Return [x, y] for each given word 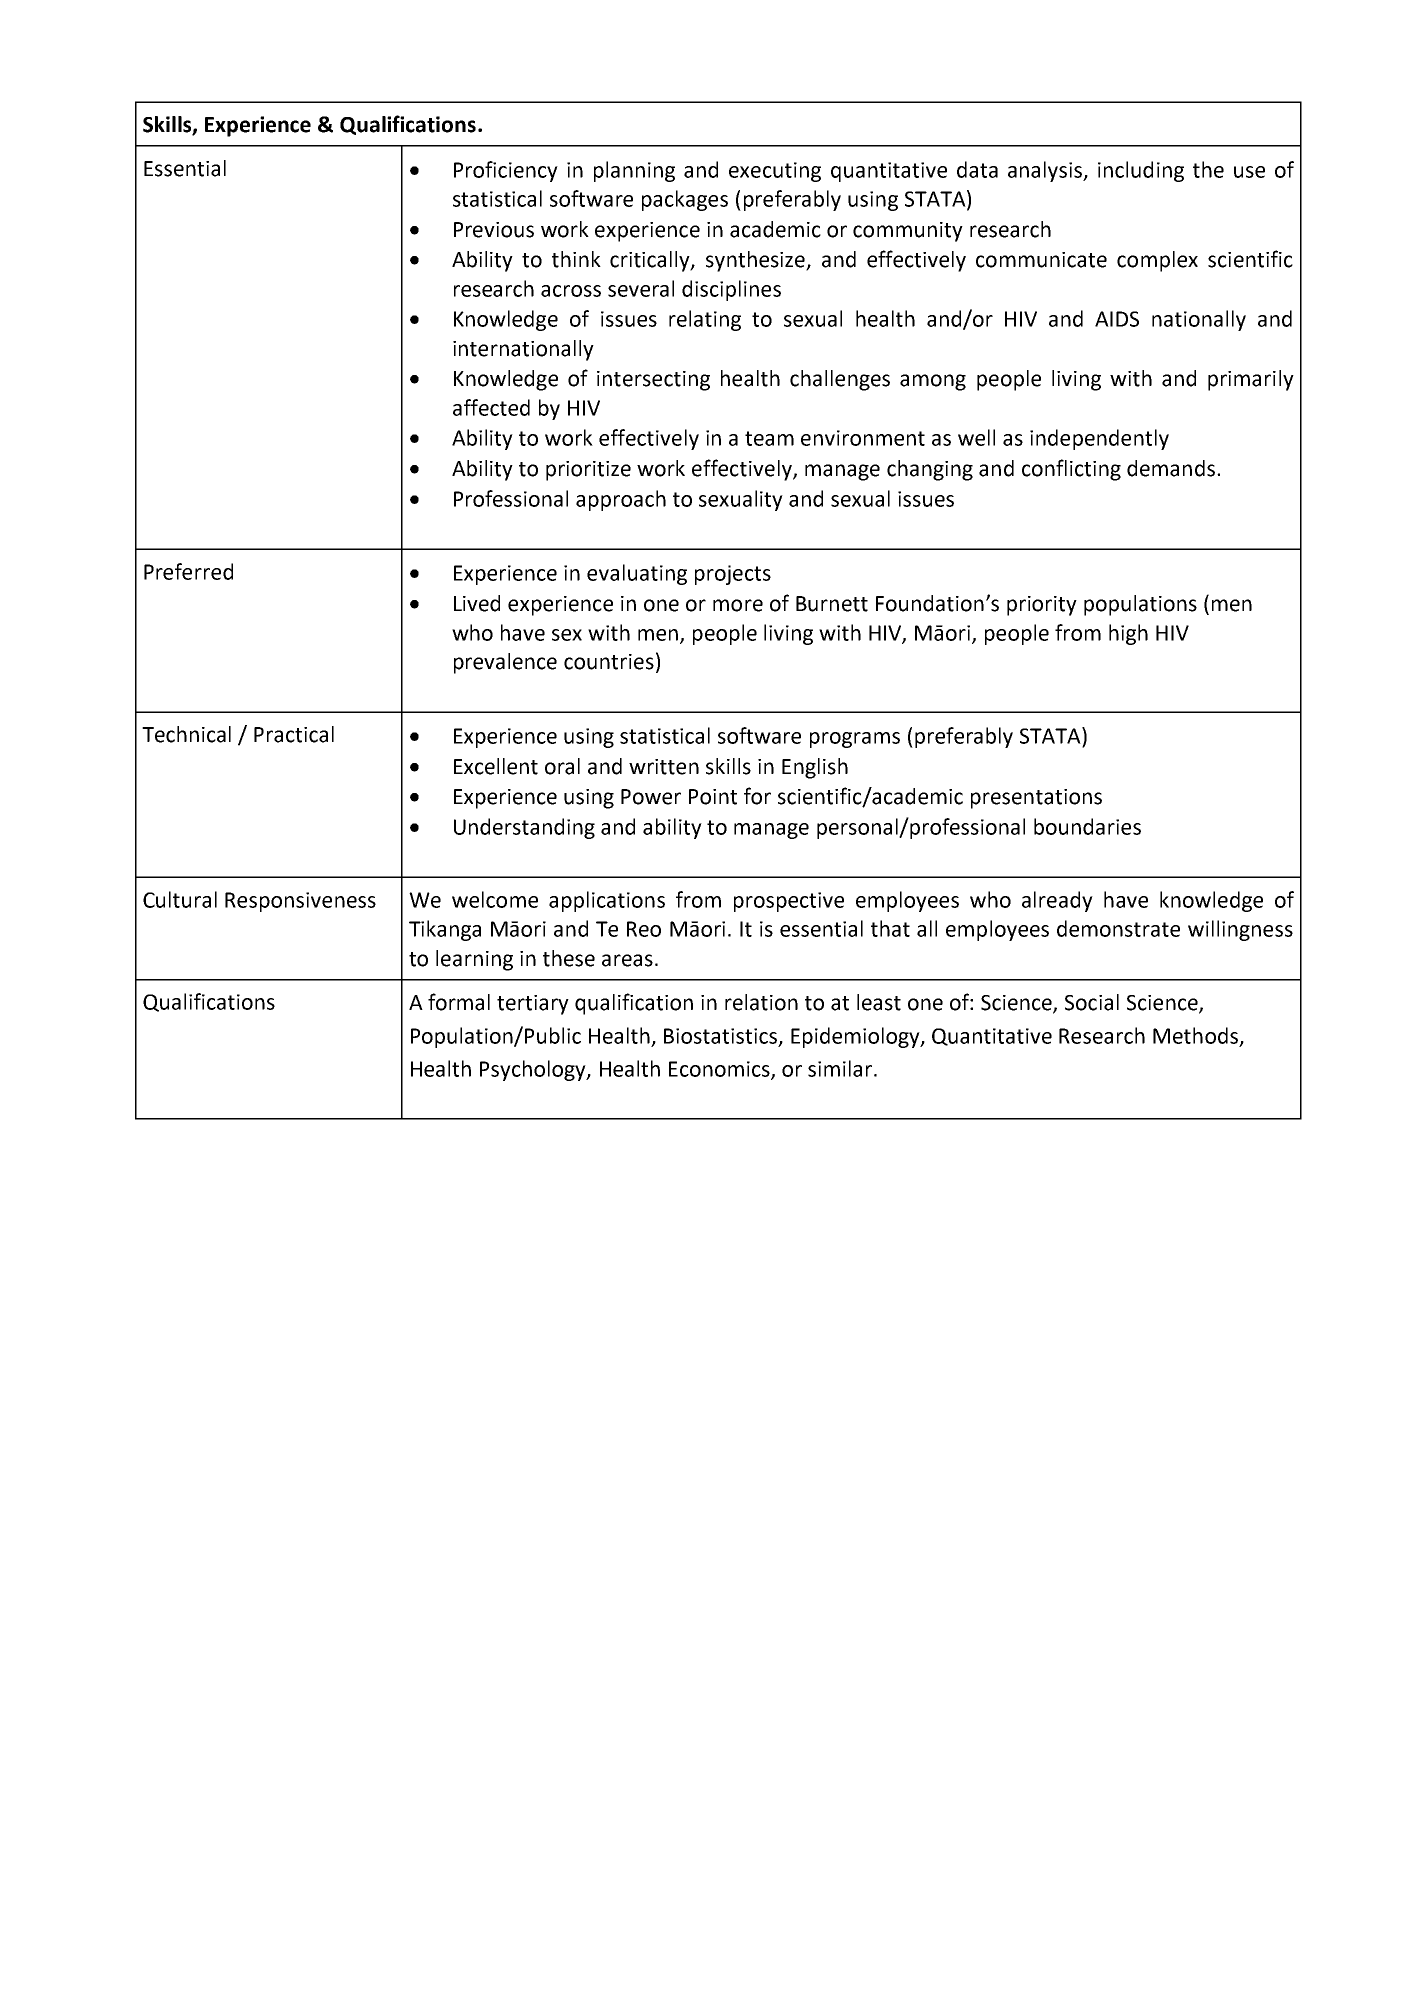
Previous [494, 230]
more [738, 605]
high [1128, 634]
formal [459, 1002]
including [1141, 171]
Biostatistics [722, 1037]
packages [685, 200]
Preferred [188, 571]
